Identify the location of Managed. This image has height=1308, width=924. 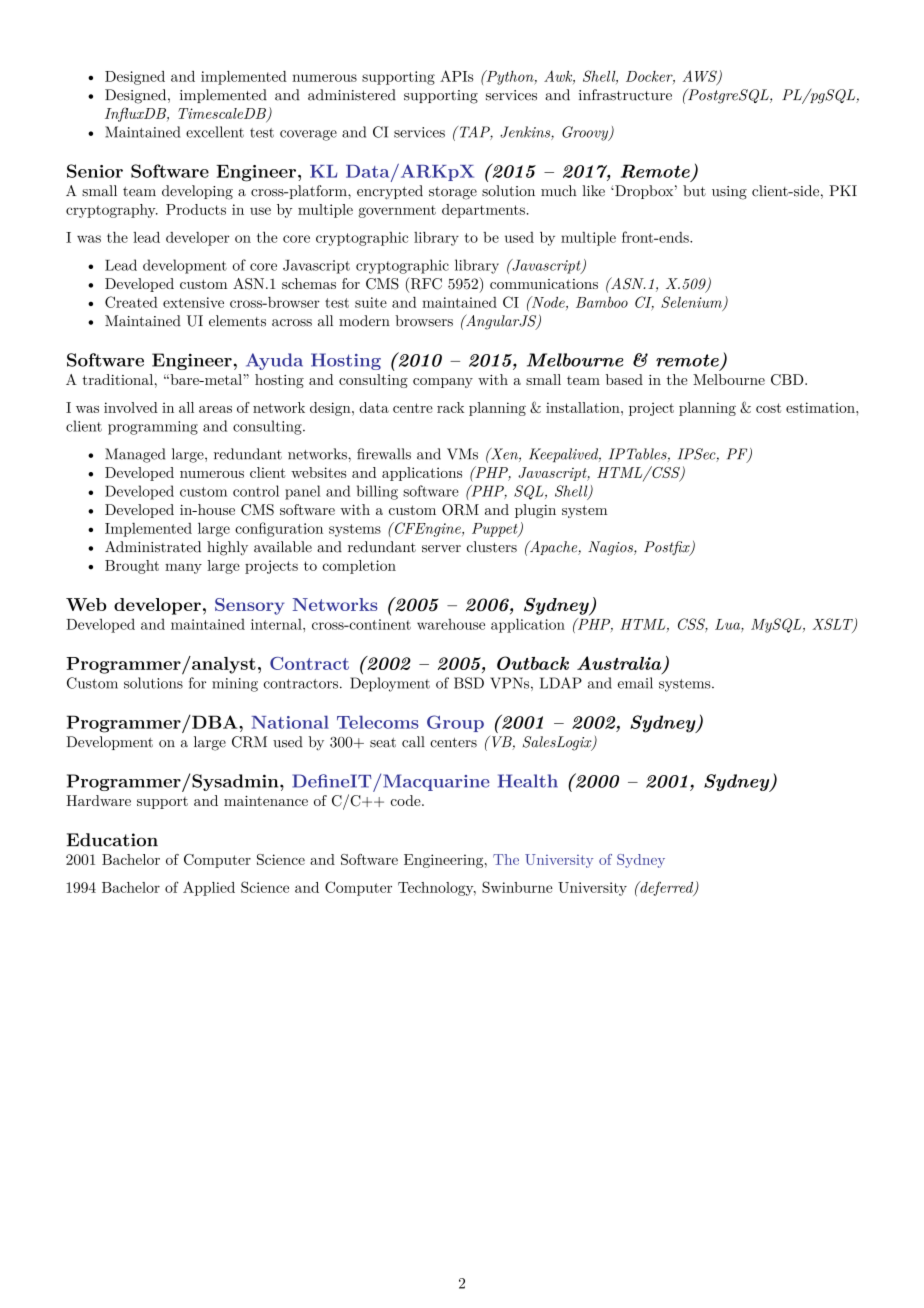
(135, 455).
